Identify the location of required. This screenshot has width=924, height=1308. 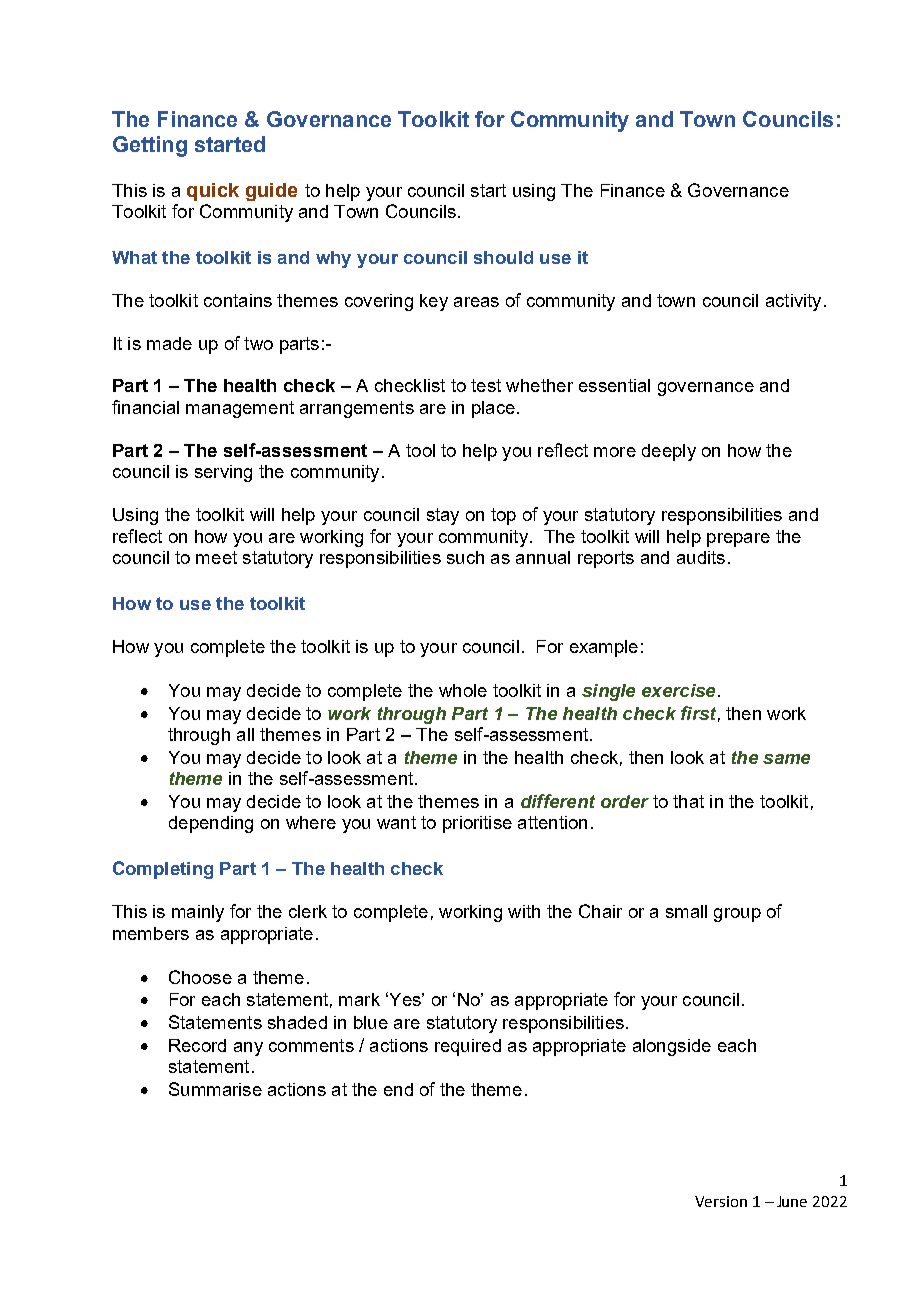
(468, 1047).
